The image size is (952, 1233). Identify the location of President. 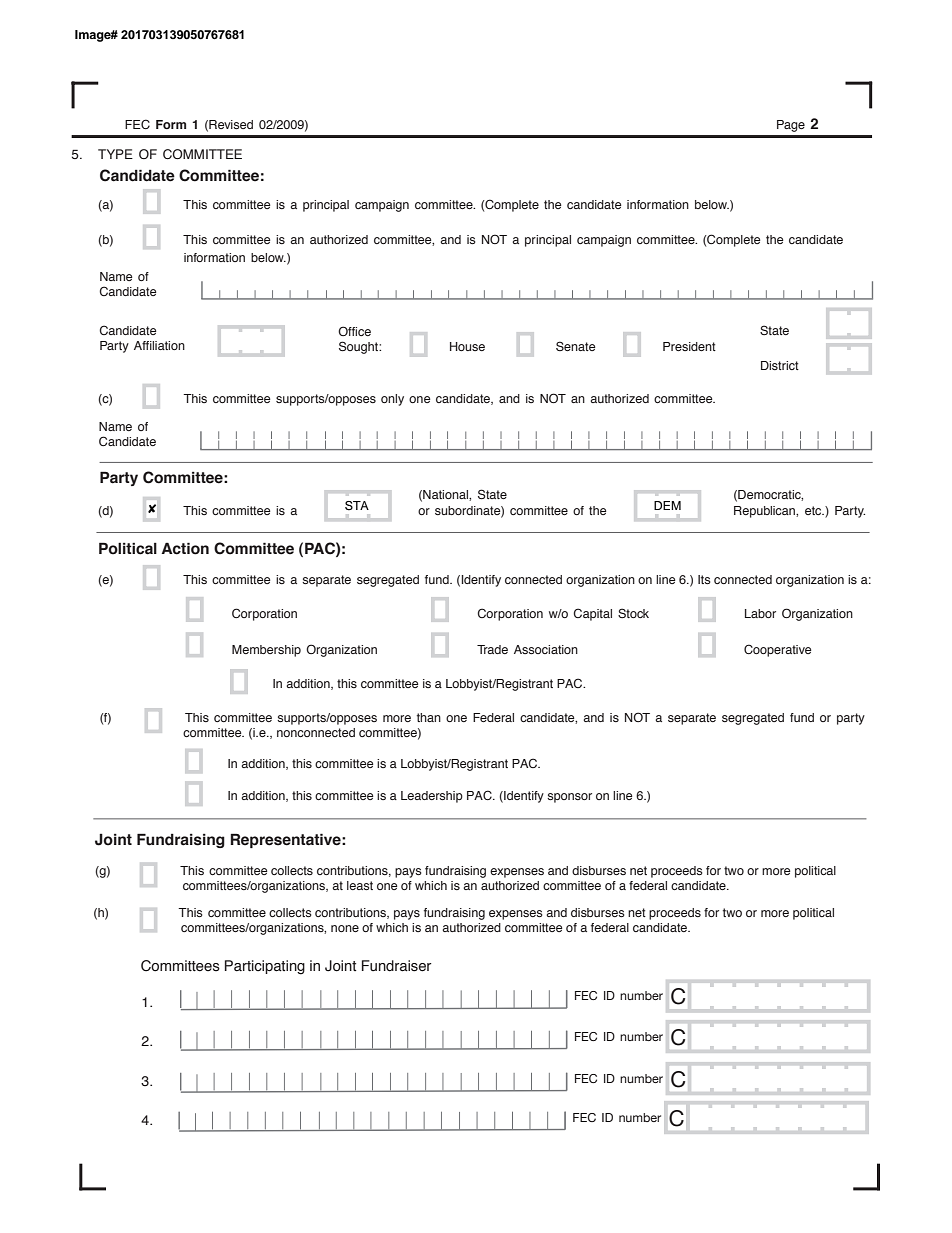
(689, 346).
